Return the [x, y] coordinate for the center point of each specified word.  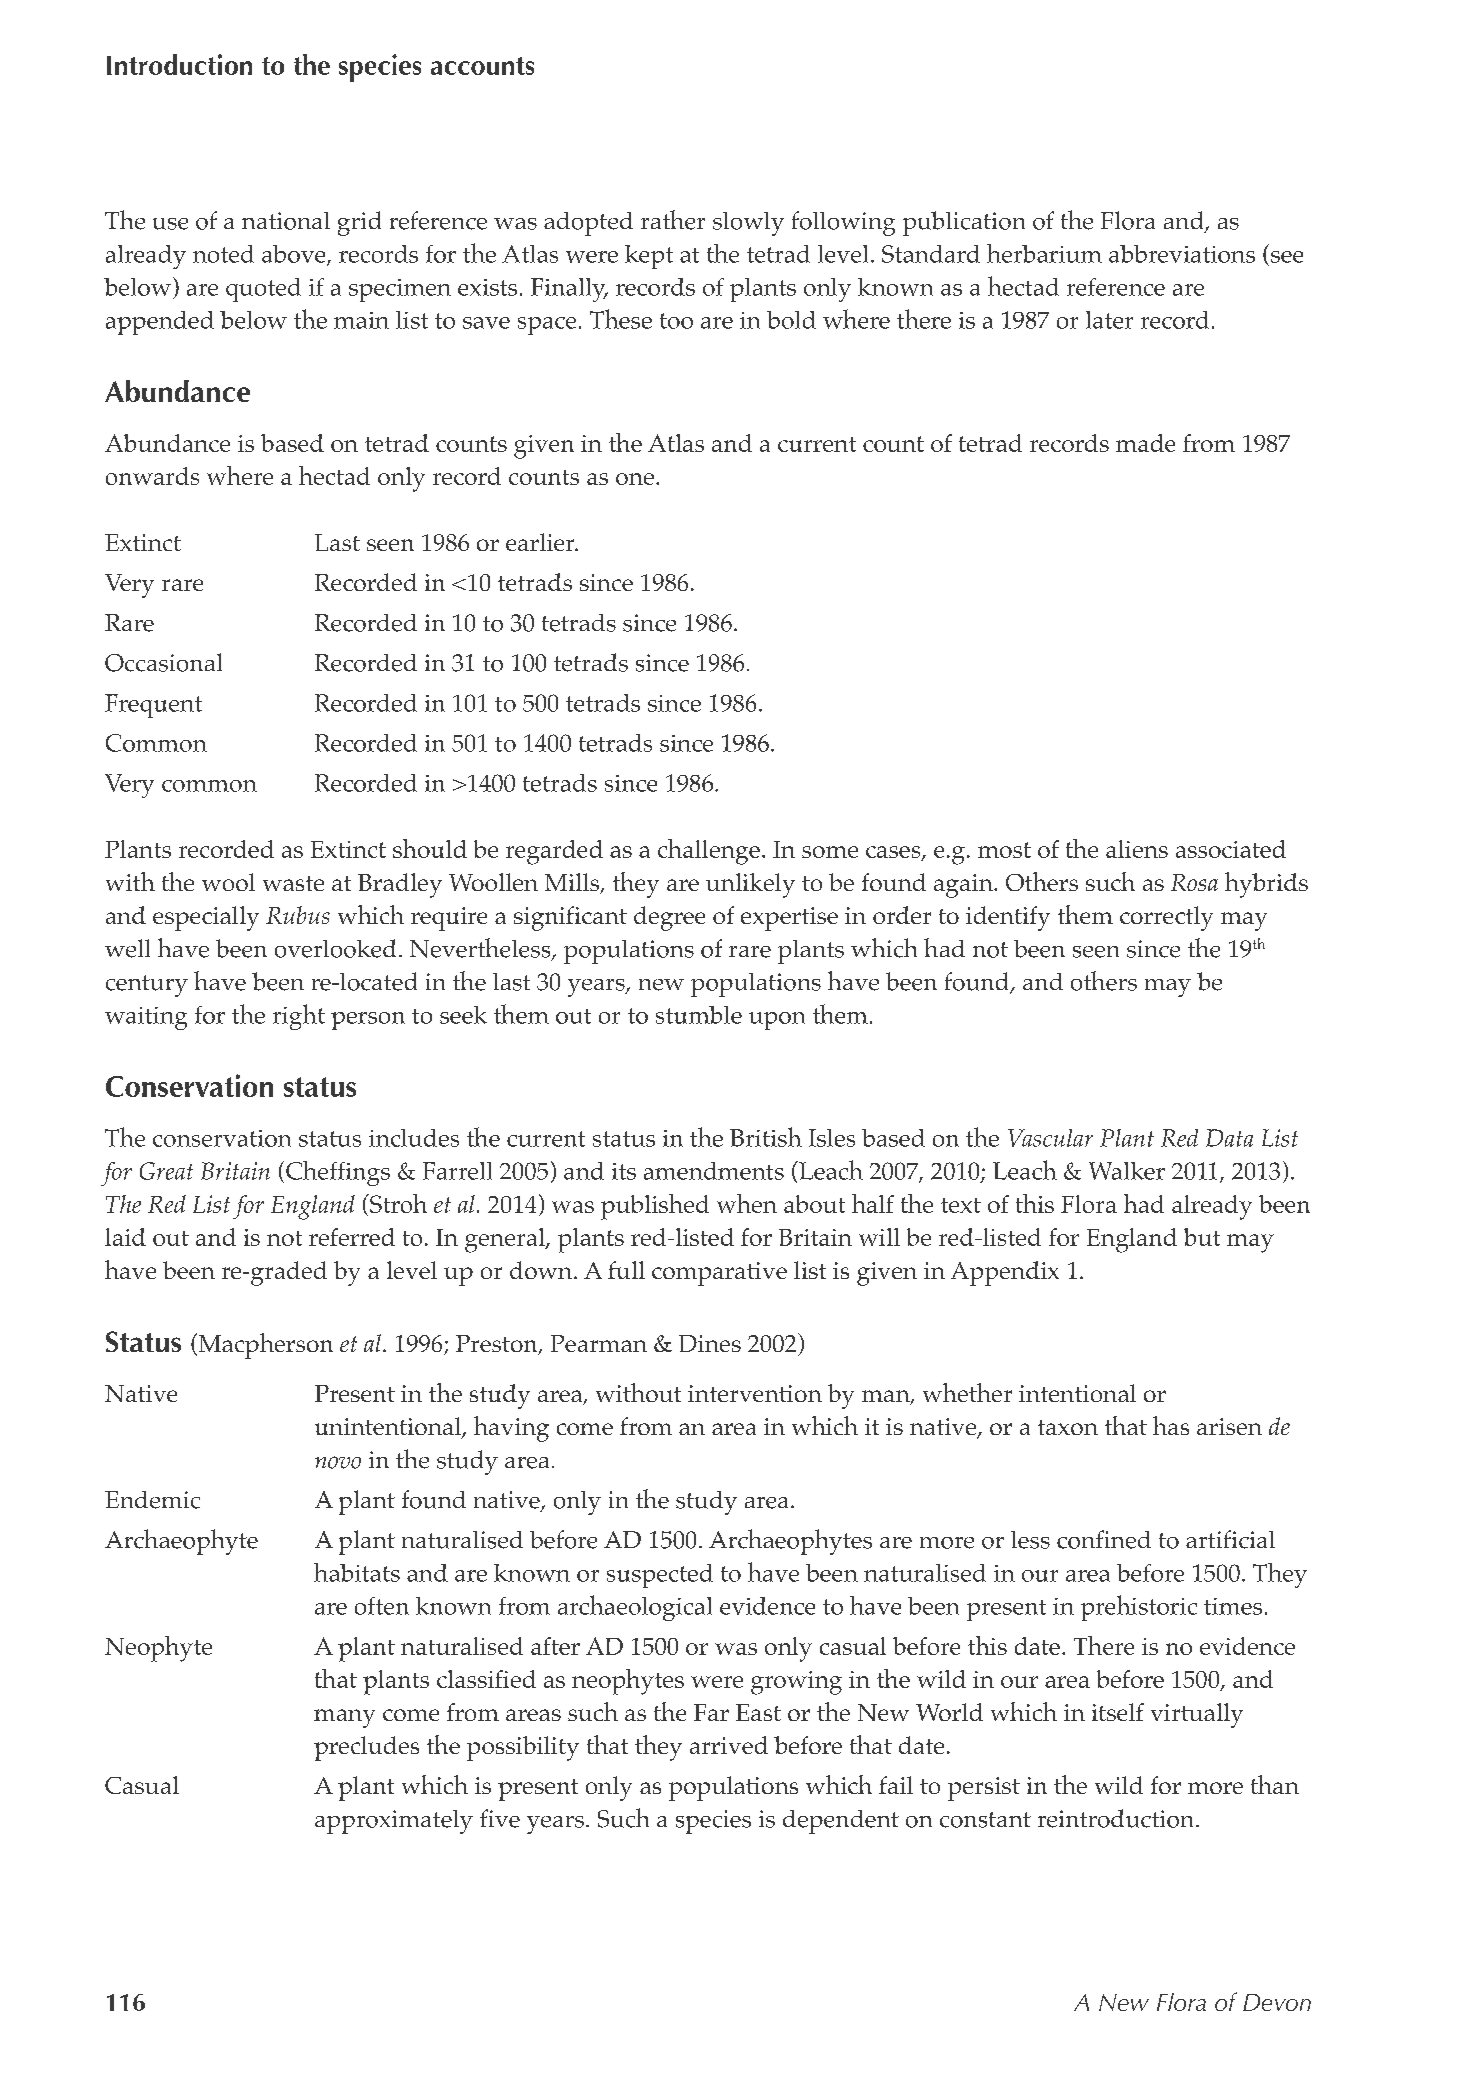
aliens [1137, 849]
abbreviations [1182, 254]
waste [293, 883]
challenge [709, 852]
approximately [394, 1822]
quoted [263, 290]
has [1171, 1425]
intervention [755, 1393]
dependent [841, 1822]
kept [649, 257]
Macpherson [264, 1346]
